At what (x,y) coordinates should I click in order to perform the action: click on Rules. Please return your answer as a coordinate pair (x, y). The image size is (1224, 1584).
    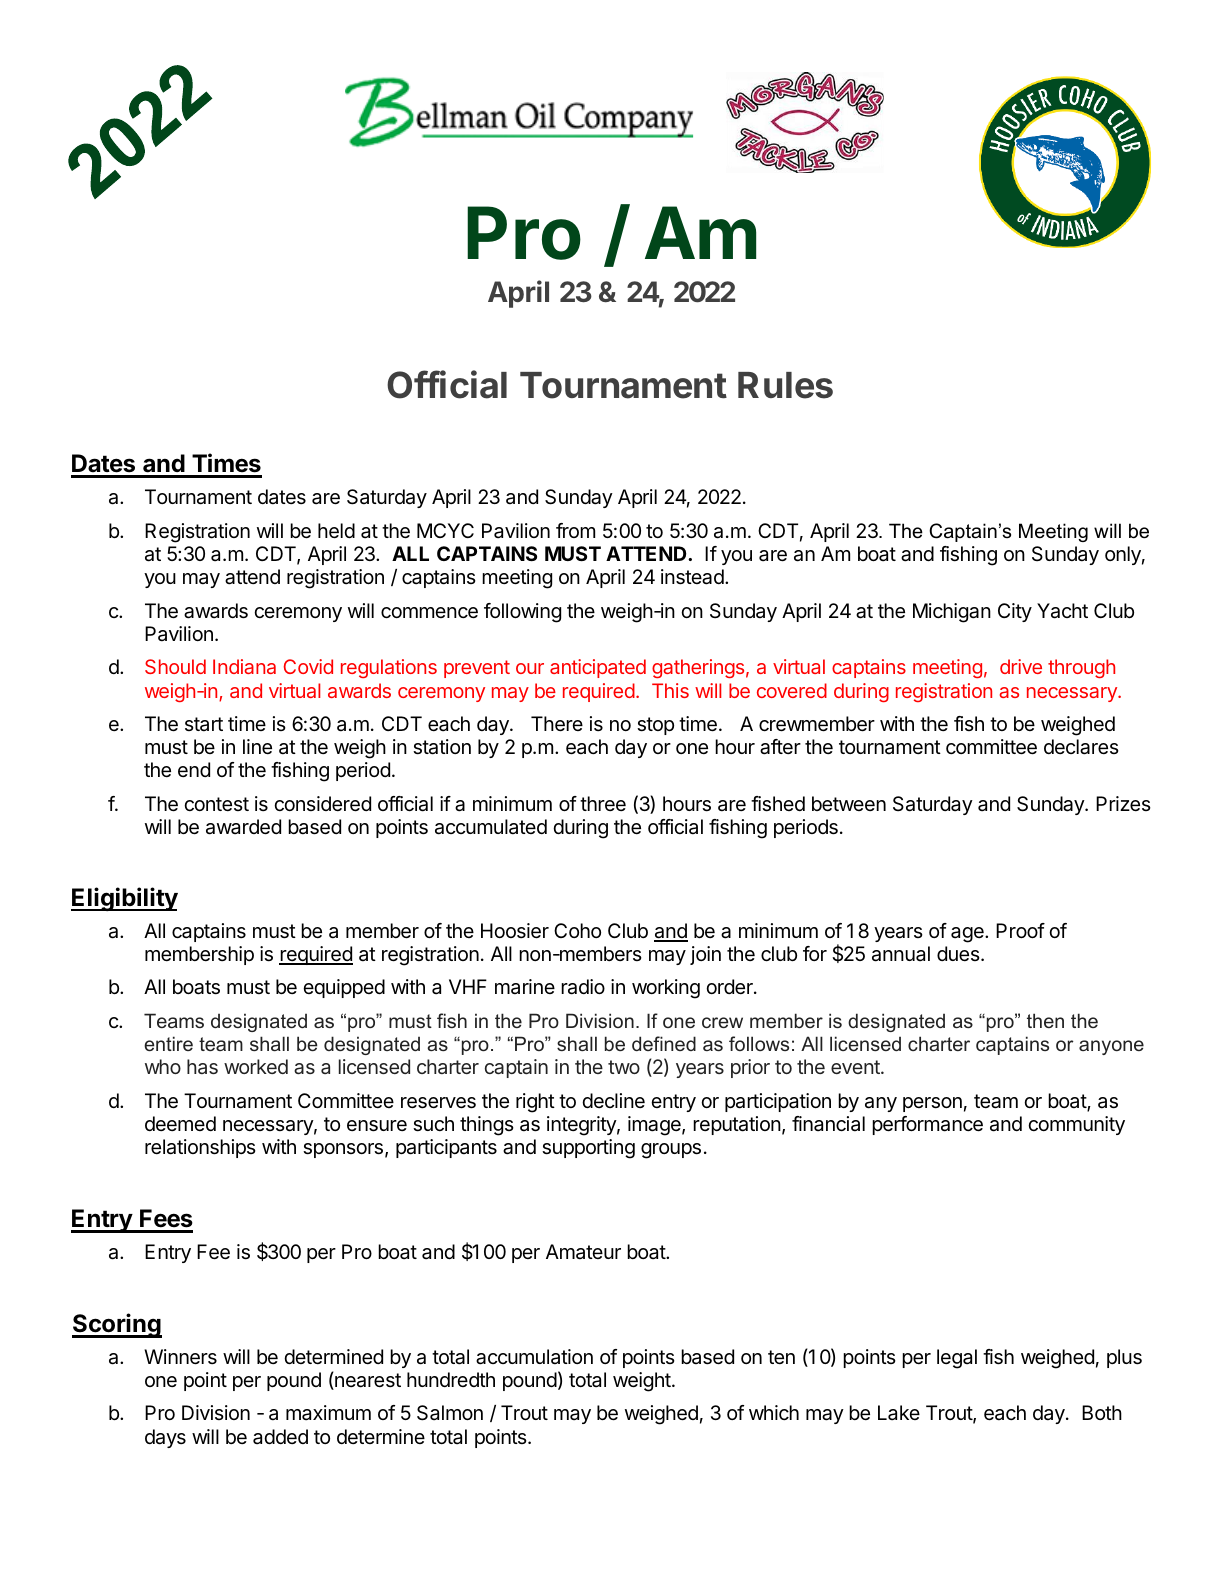
    Looking at the image, I should click on (785, 385).
